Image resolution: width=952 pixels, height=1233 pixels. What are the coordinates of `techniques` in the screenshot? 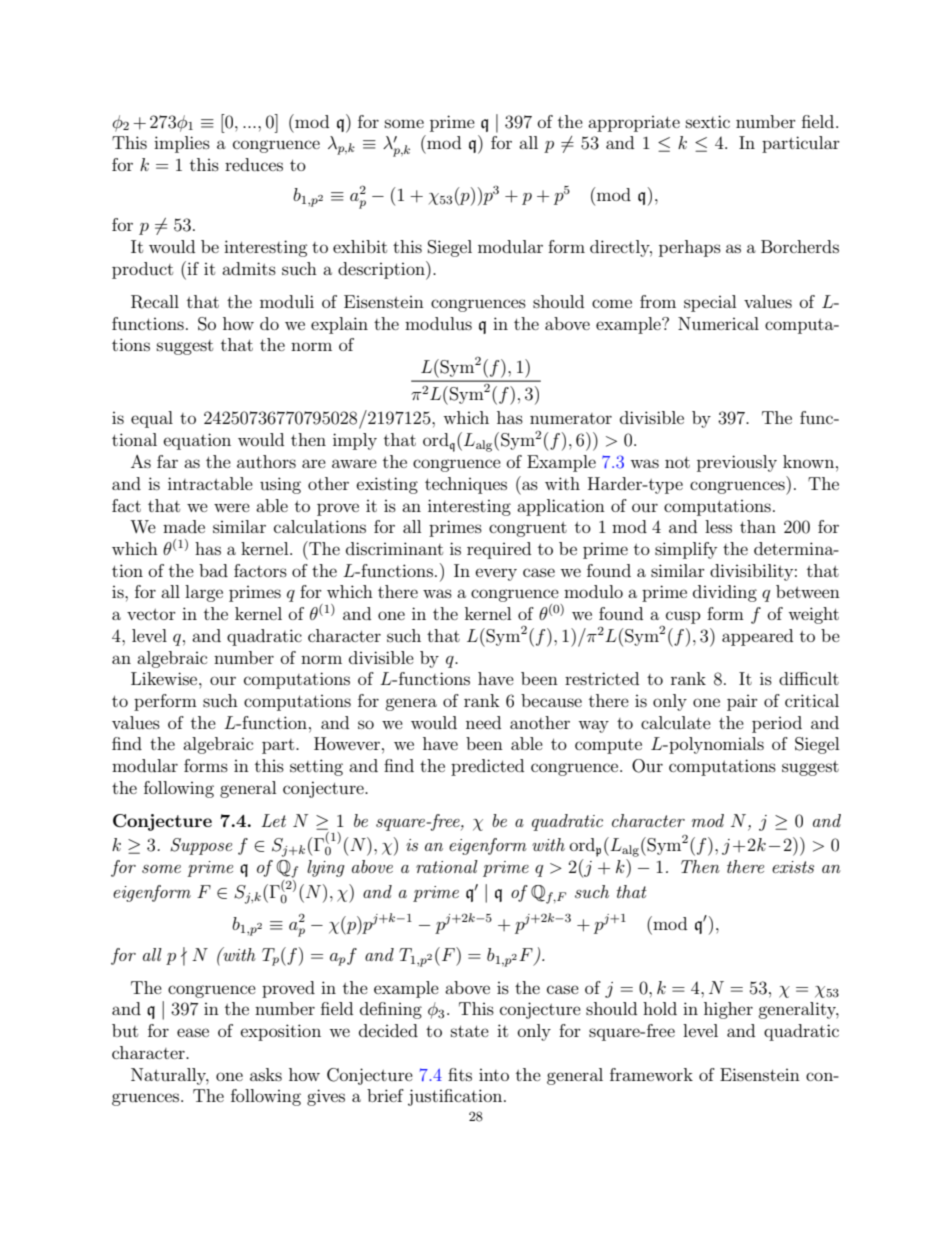 It's located at (466, 485).
